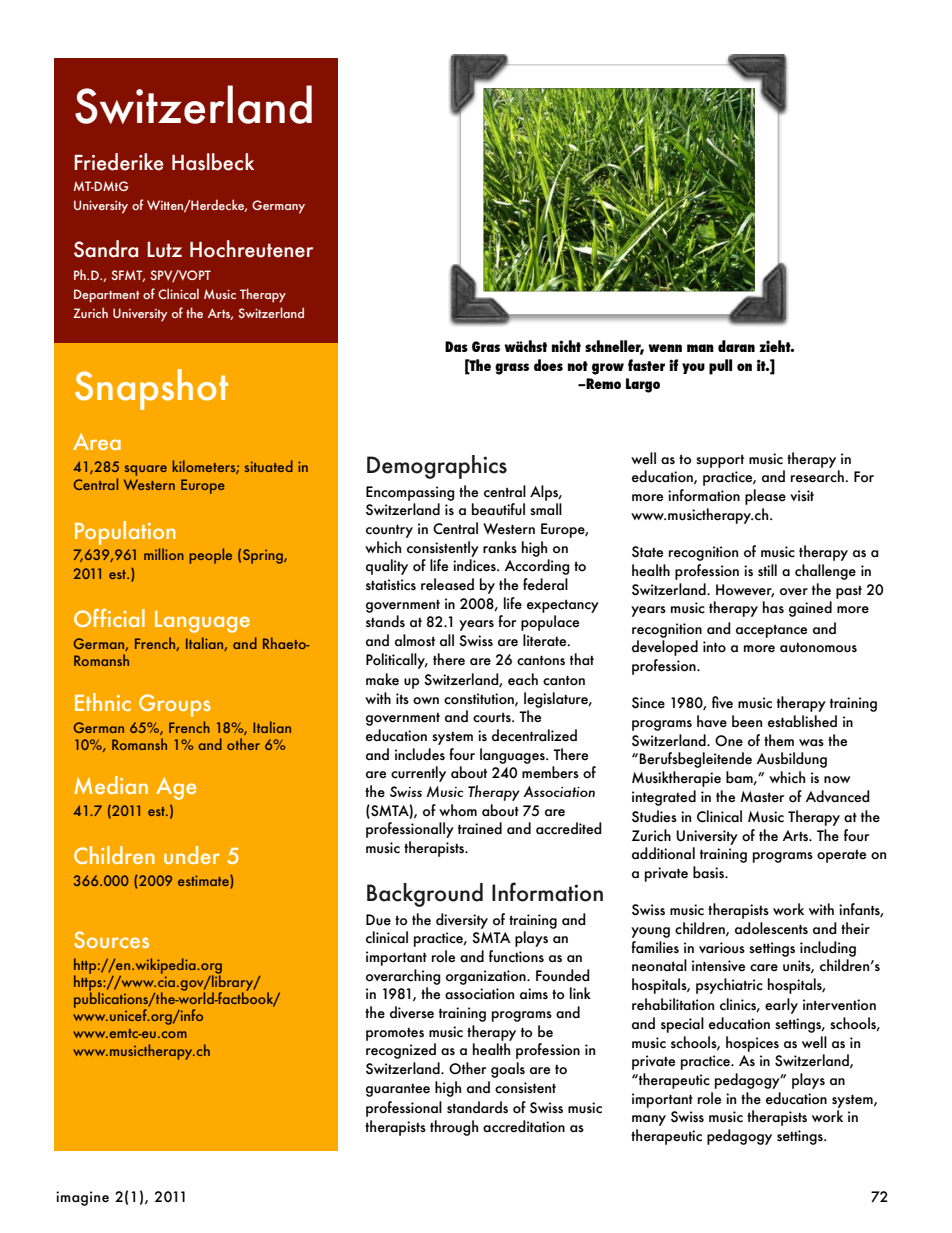  Describe the element at coordinates (665, 348) in the image. I see `wenn` at that location.
